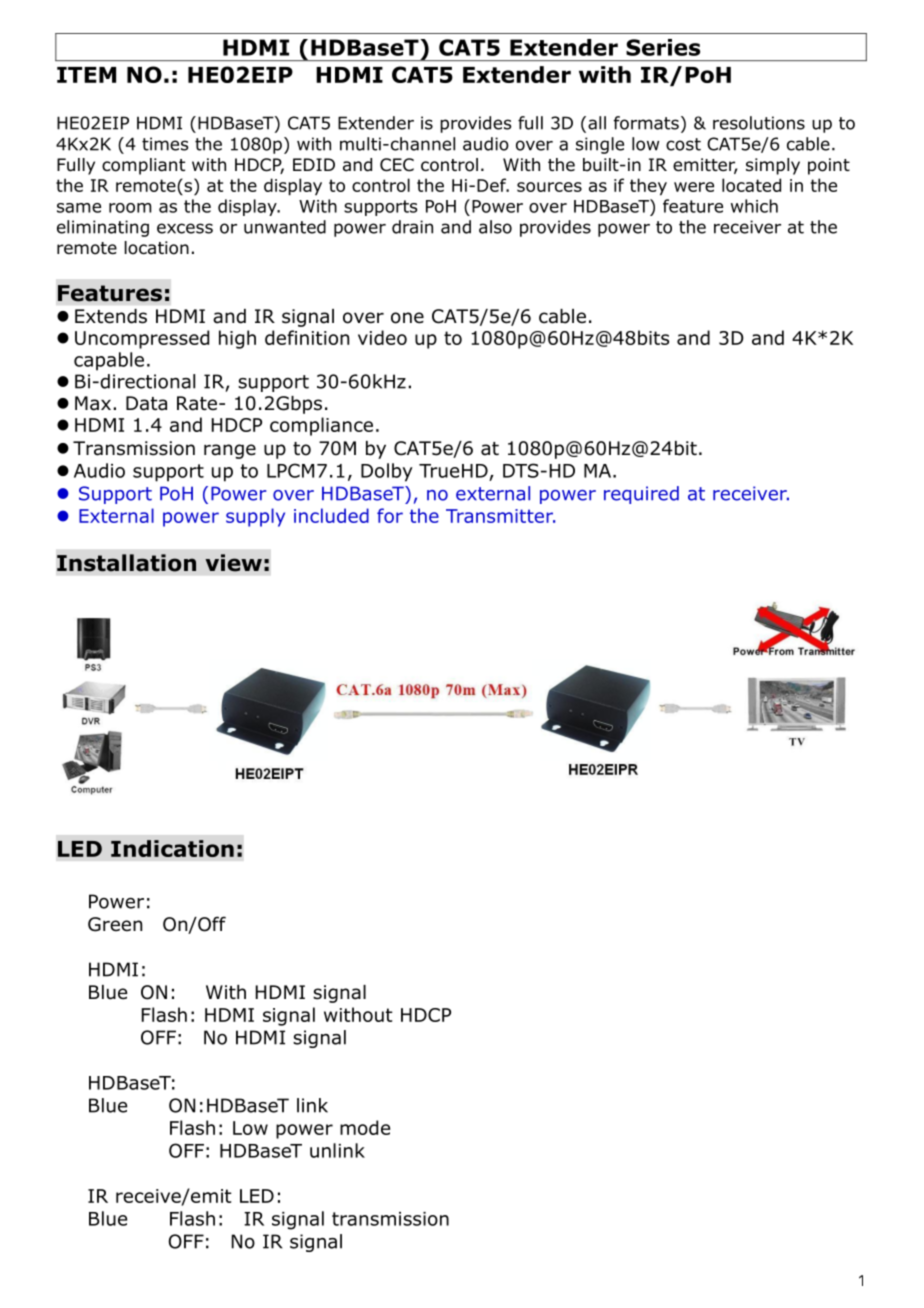 Image resolution: width=924 pixels, height=1308 pixels. What do you see at coordinates (172, 848) in the screenshot?
I see `Indication` at bounding box center [172, 848].
